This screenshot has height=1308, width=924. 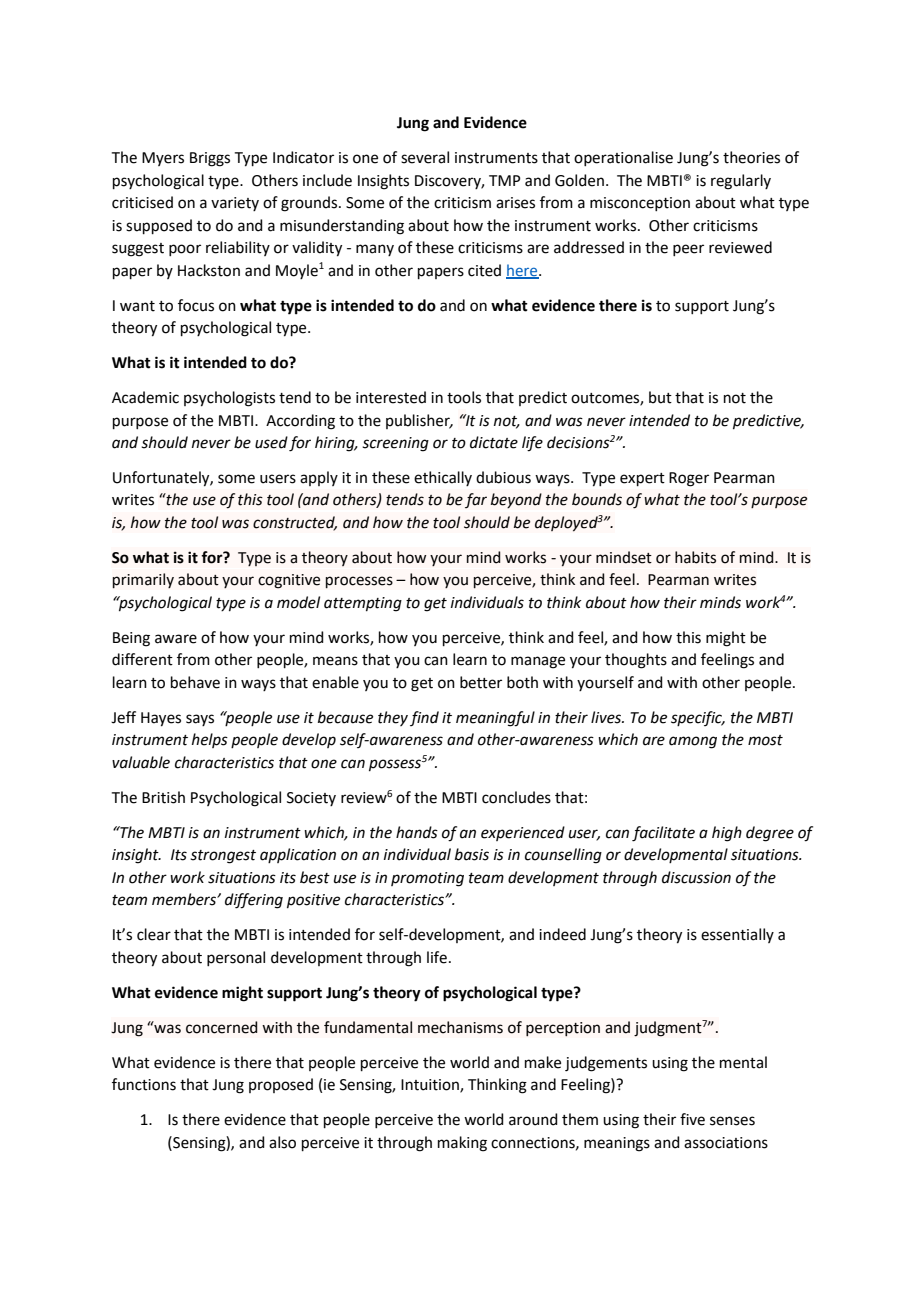 I want to click on better, so click(x=481, y=682).
